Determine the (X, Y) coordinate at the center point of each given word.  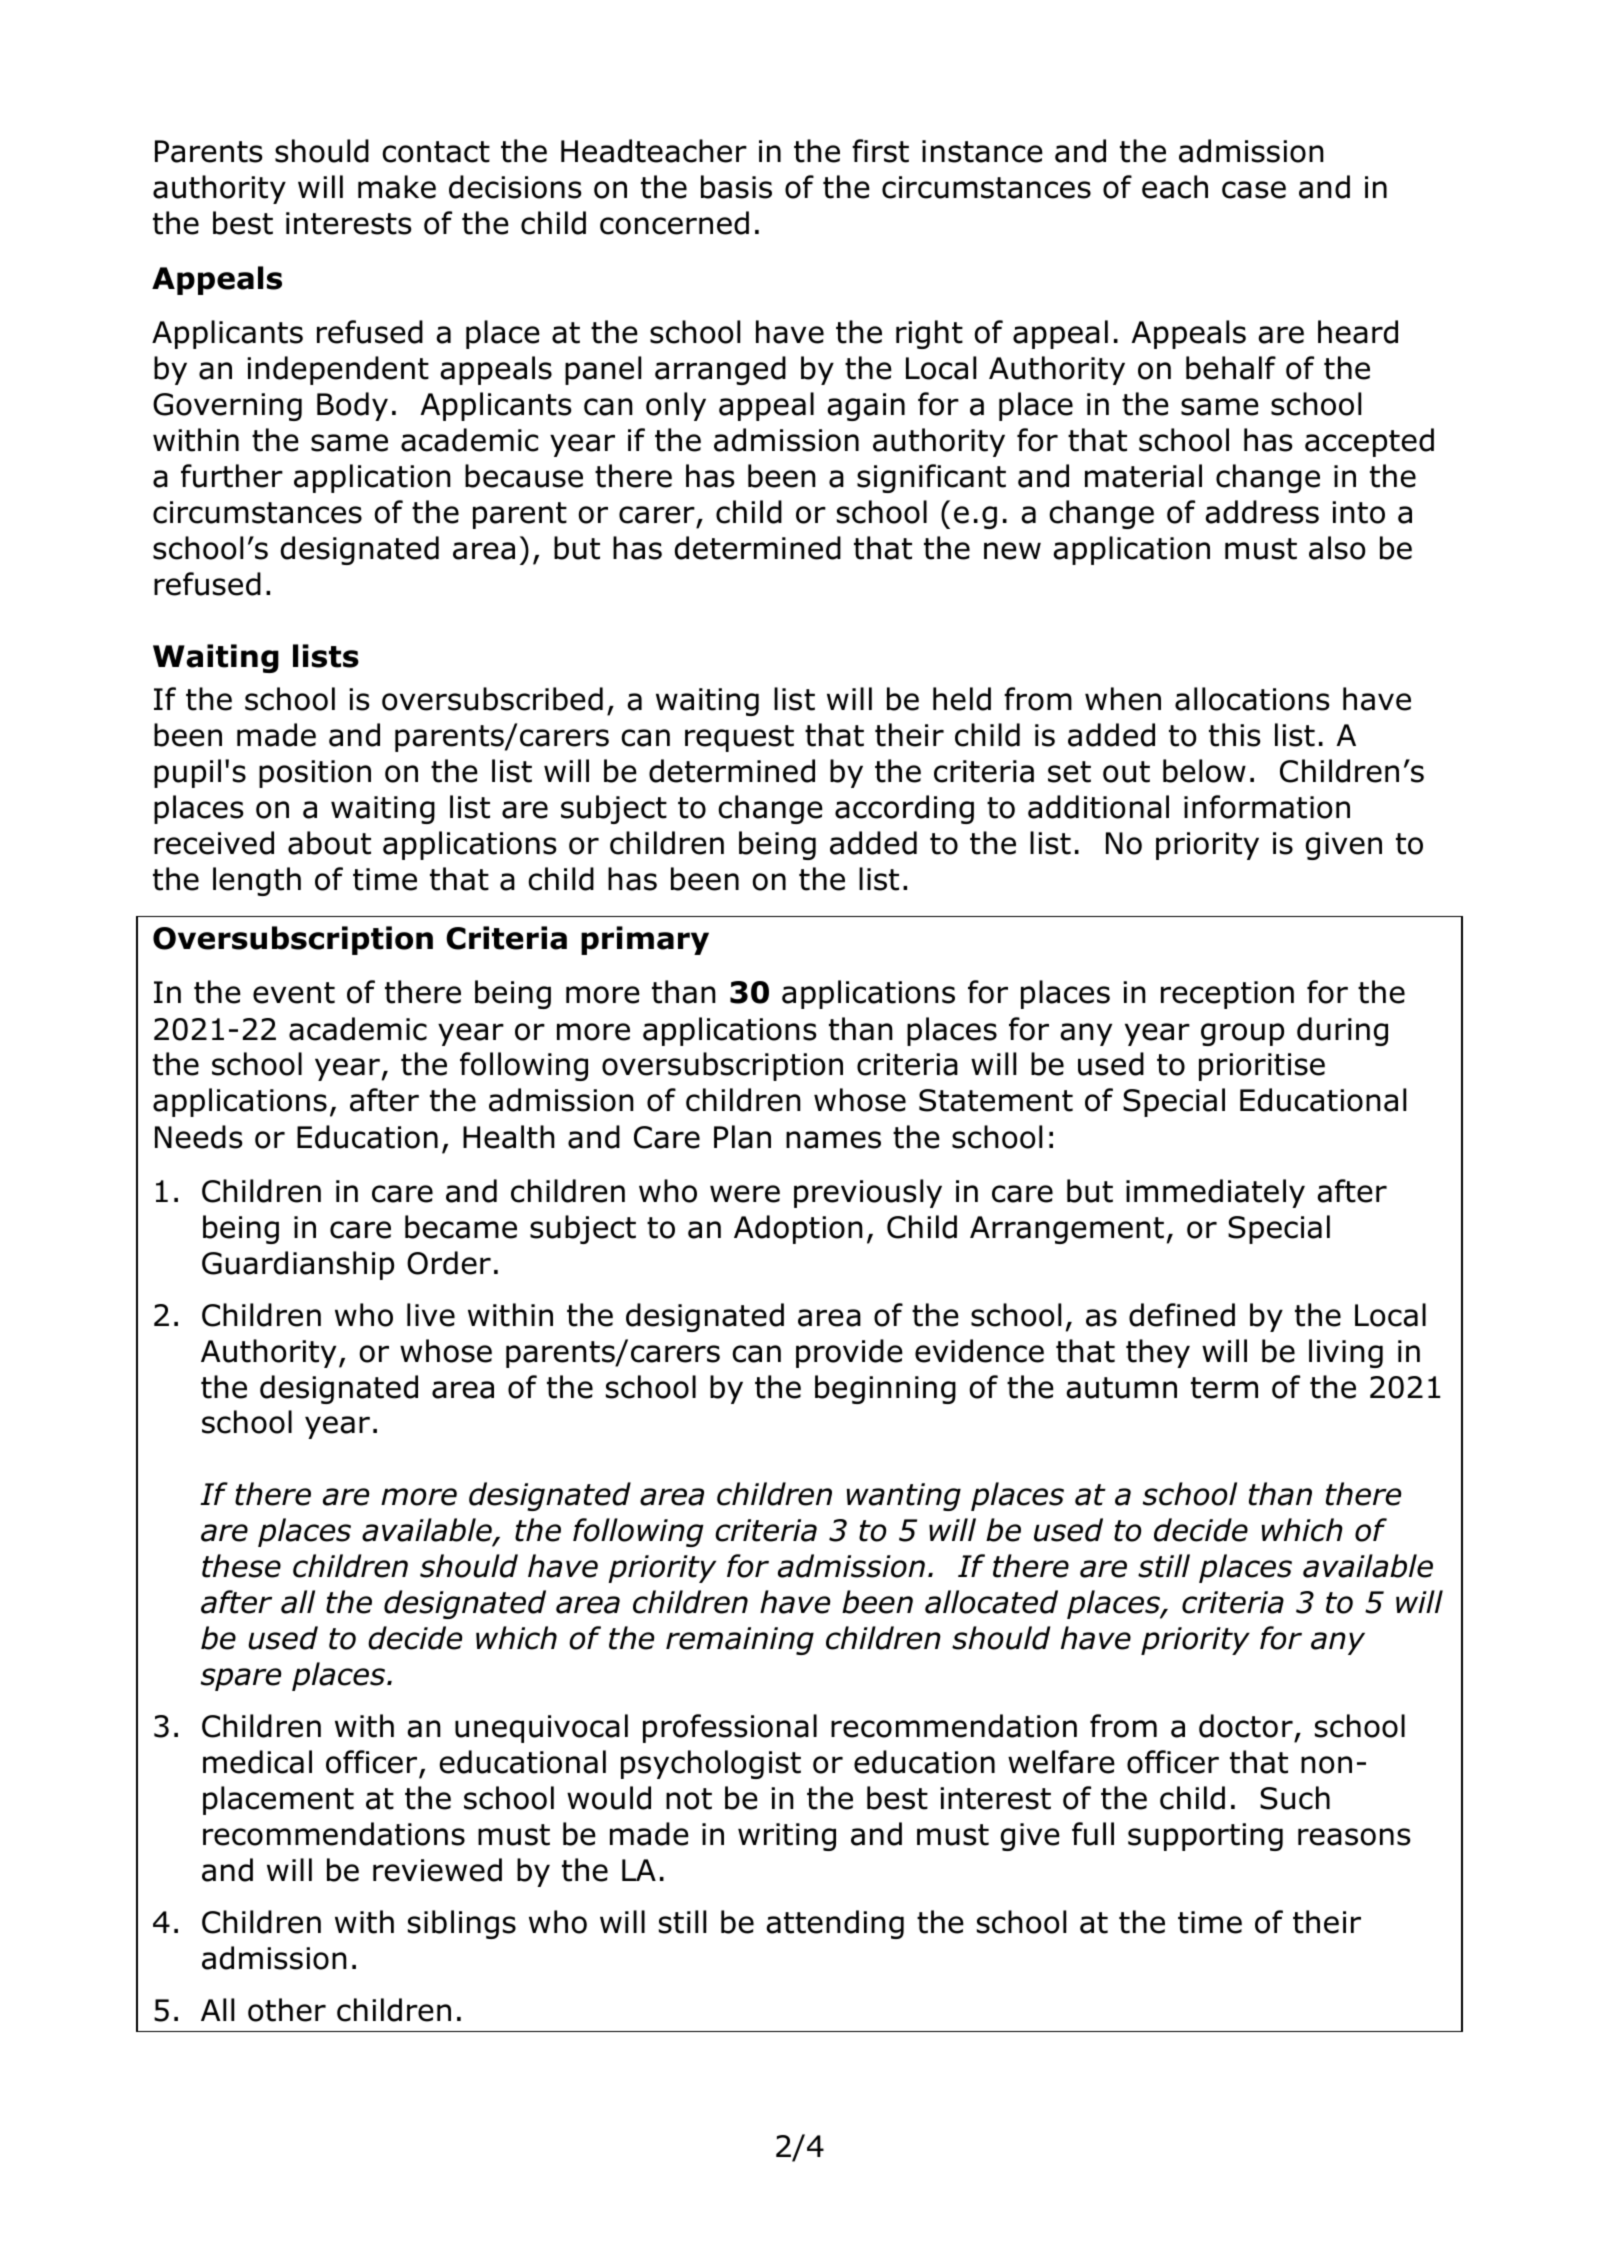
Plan (742, 1137)
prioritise (1262, 1067)
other (287, 2010)
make (397, 187)
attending (835, 1924)
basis (736, 187)
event (294, 993)
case (1254, 190)
